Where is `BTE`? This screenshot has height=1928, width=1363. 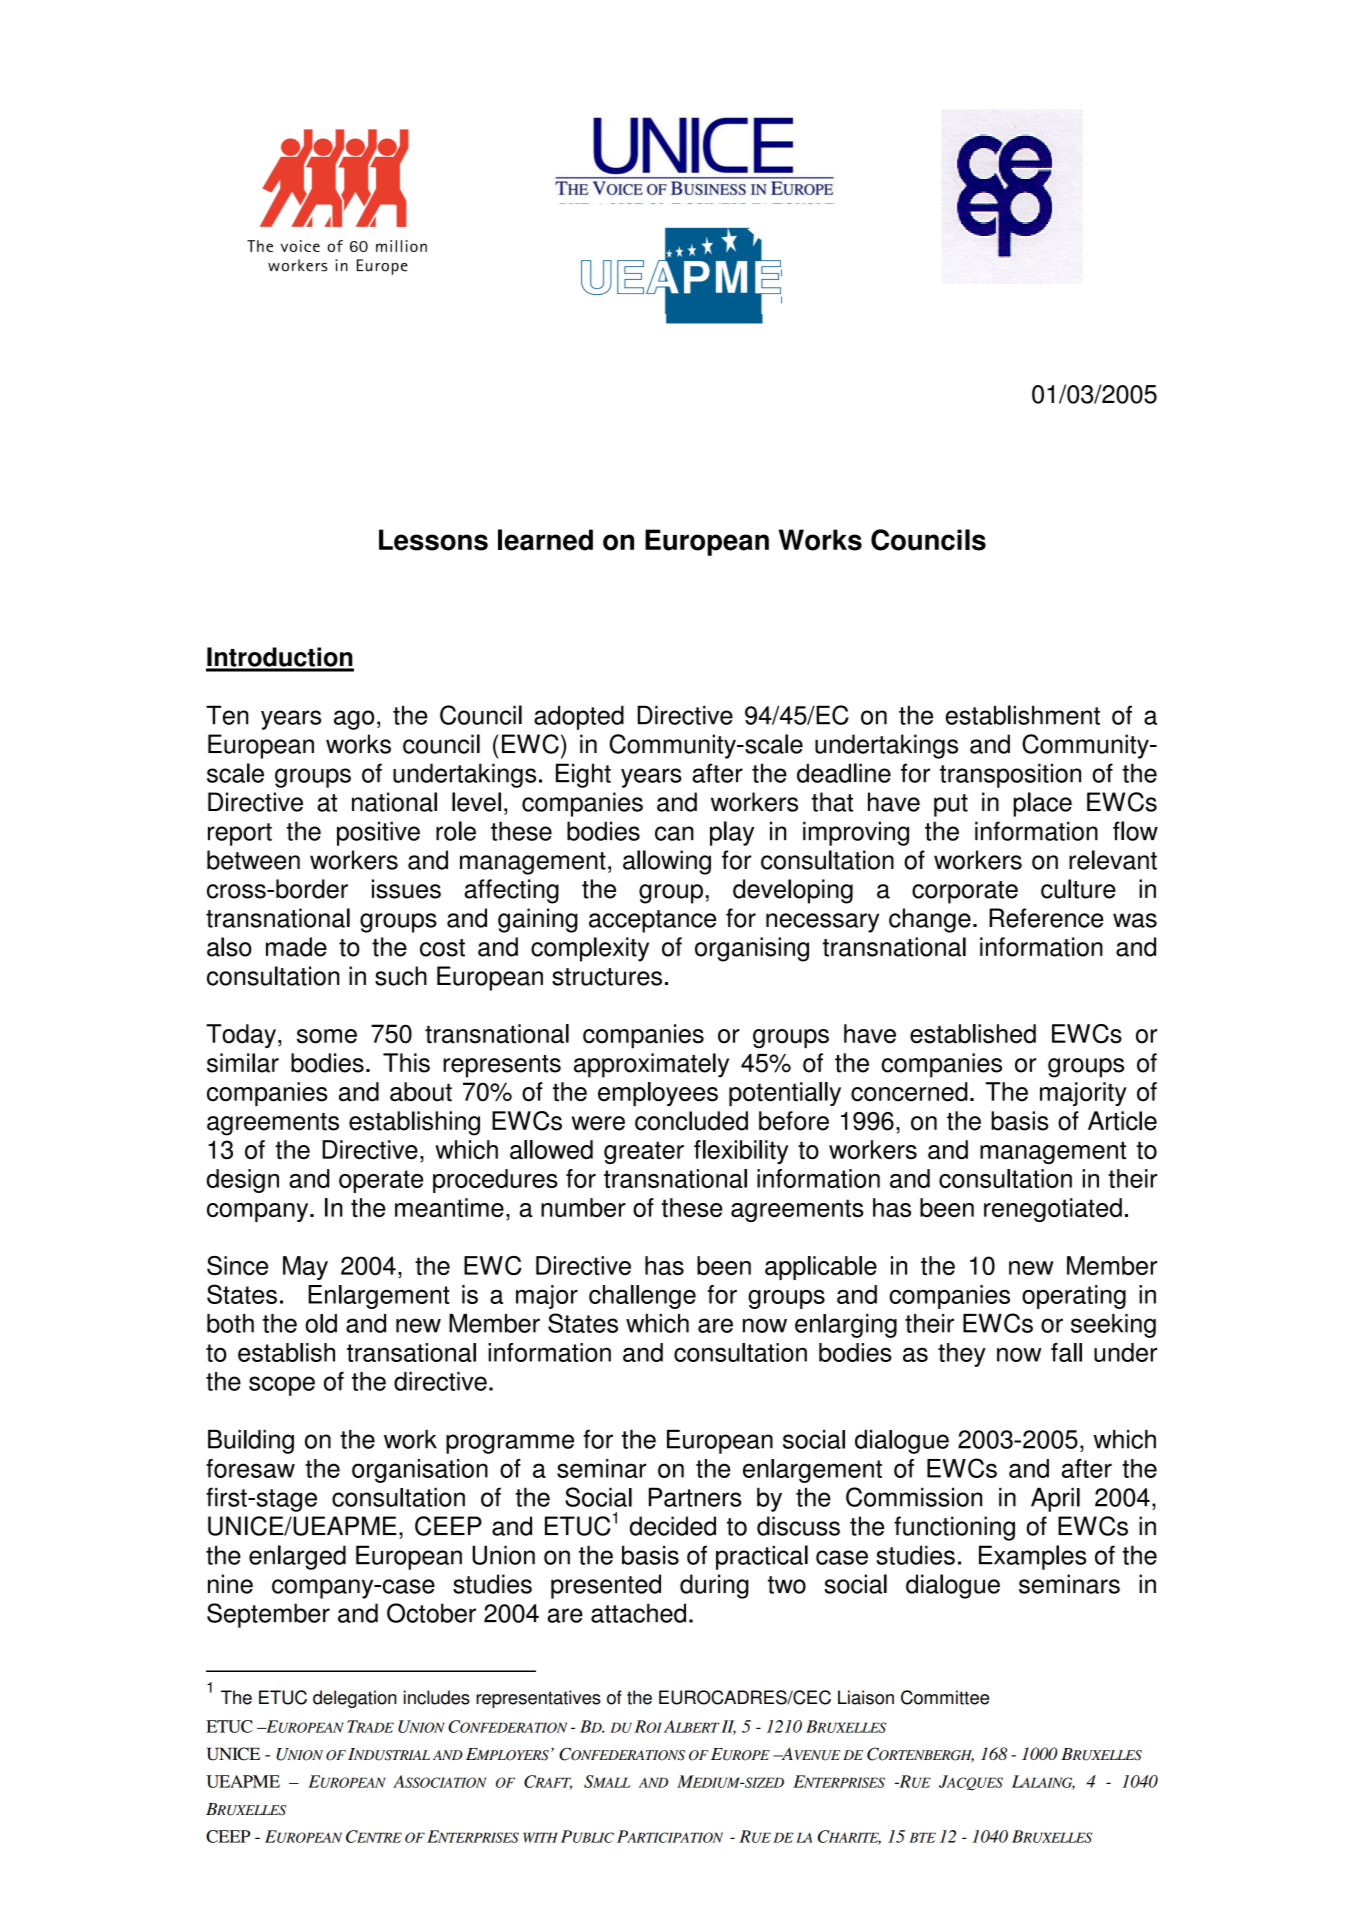 BTE is located at coordinates (922, 1837).
